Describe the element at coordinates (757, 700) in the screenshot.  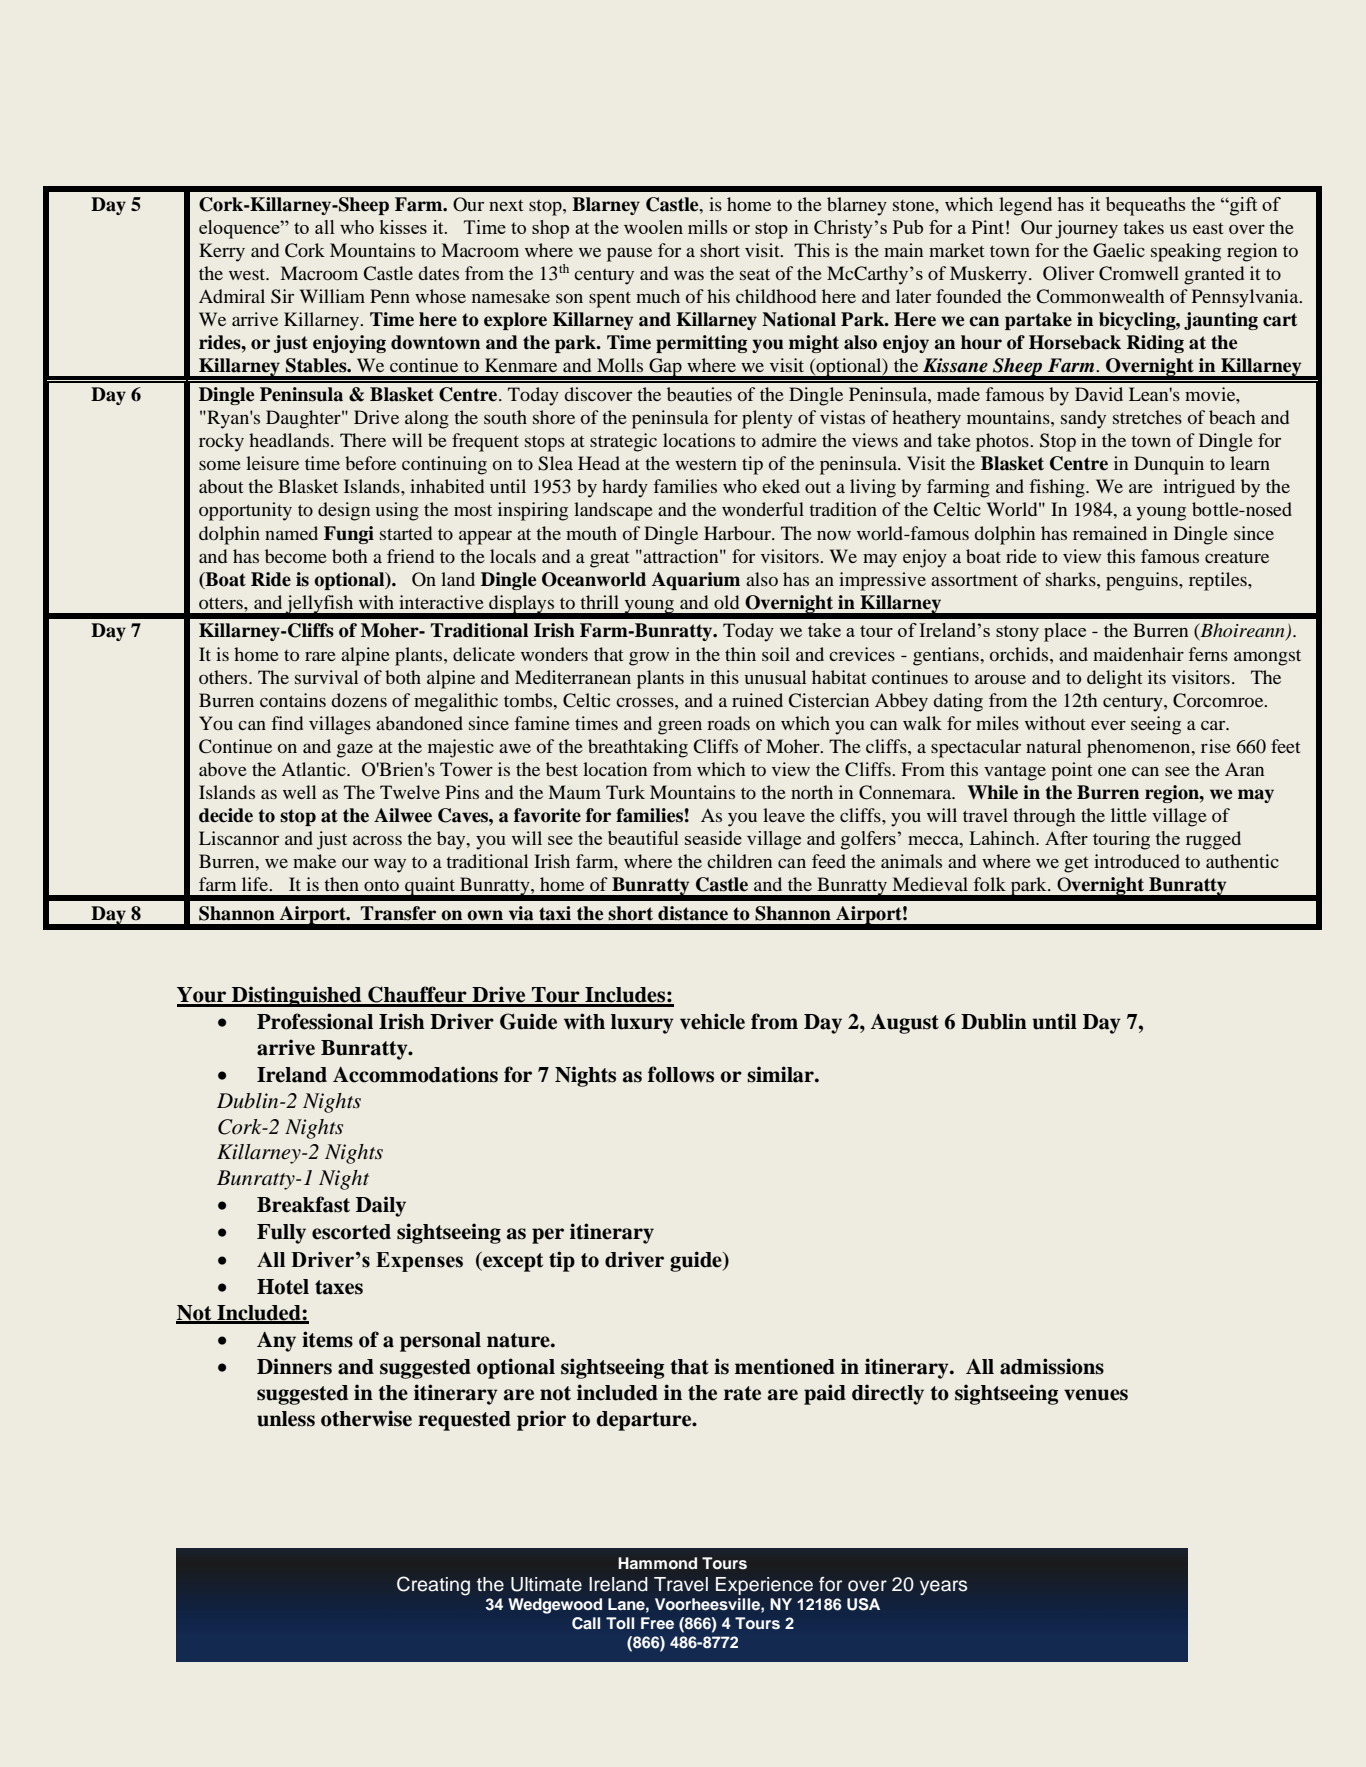
I see `ruined` at that location.
